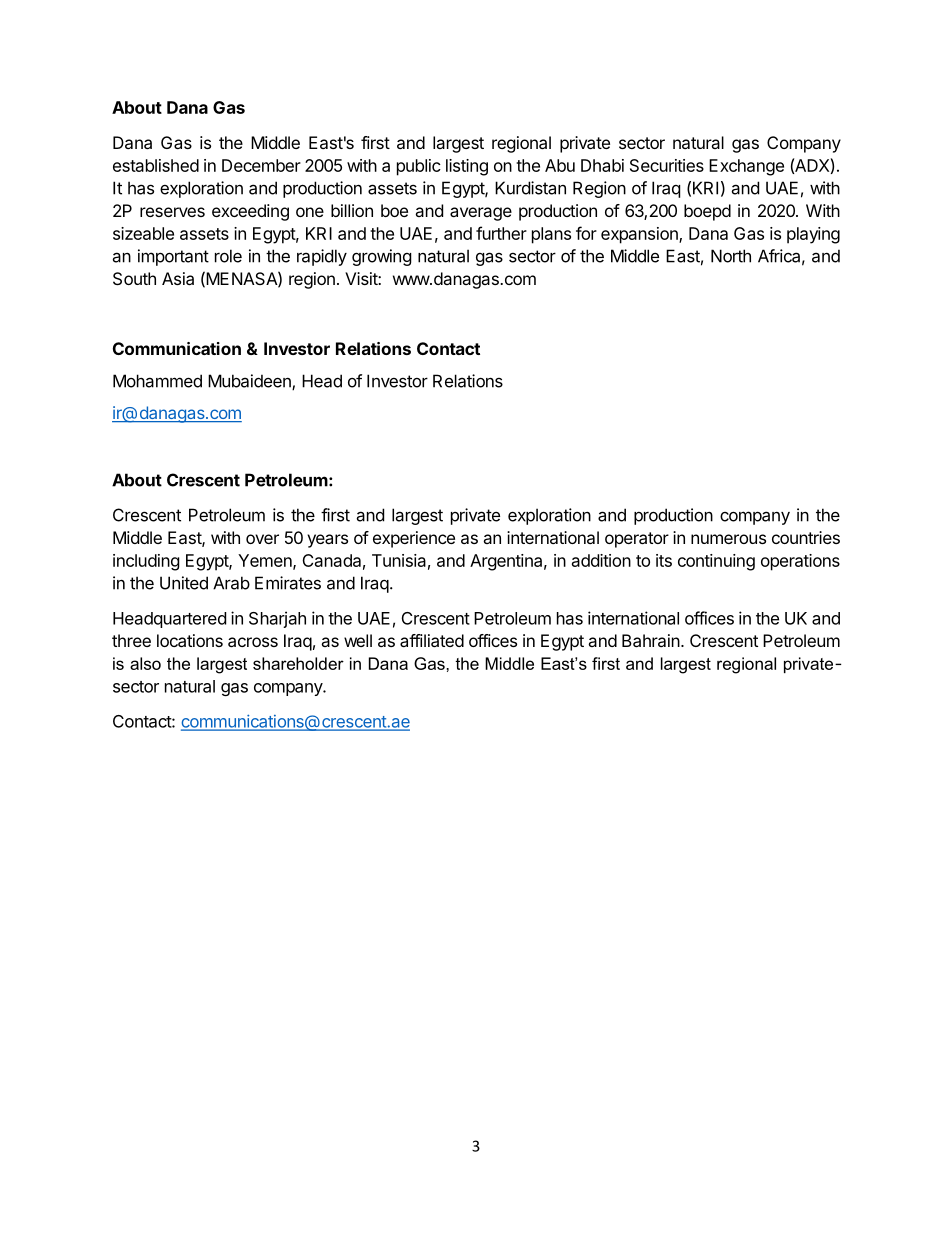 The image size is (952, 1233). I want to click on affiliated, so click(432, 640).
